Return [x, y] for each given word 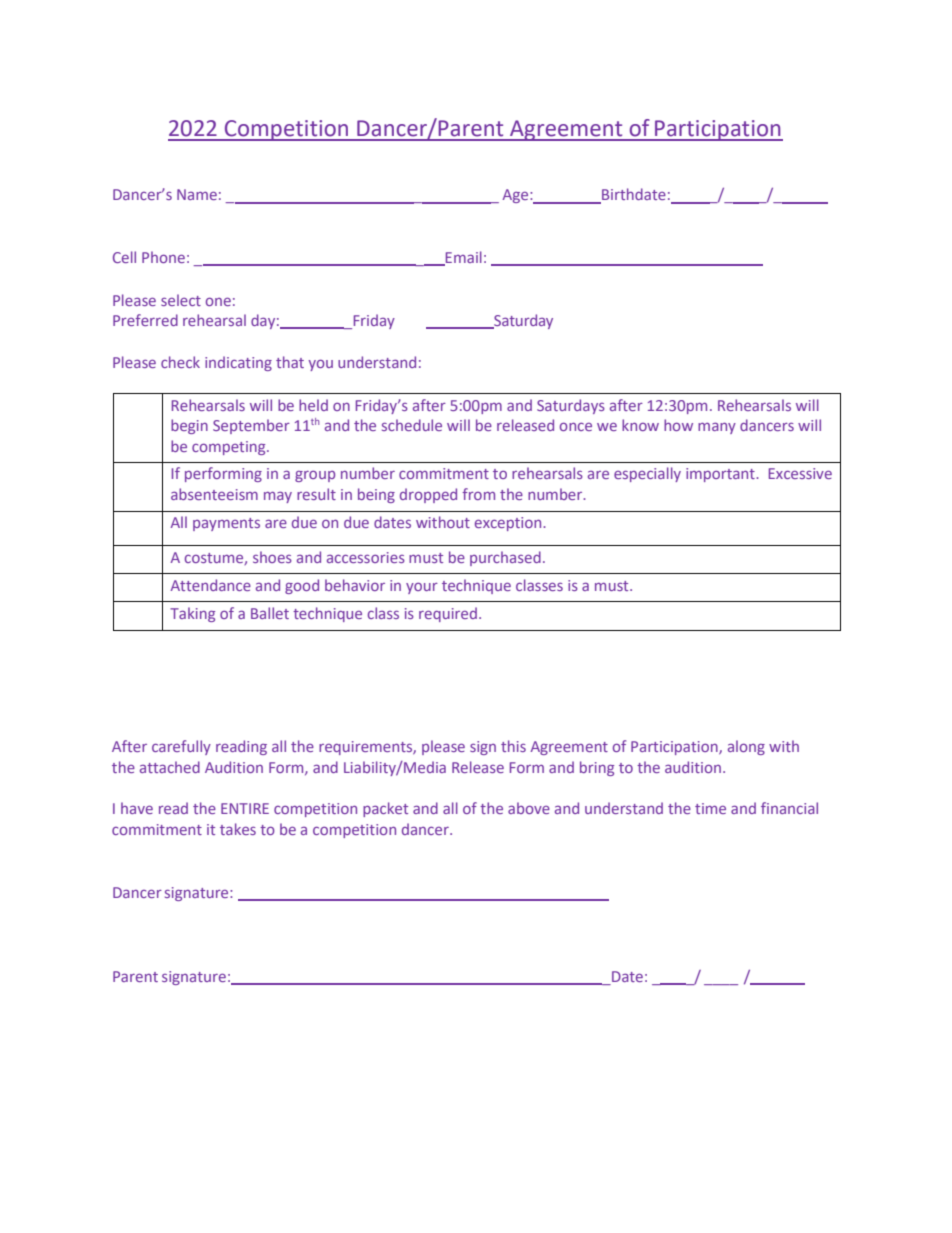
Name [197, 194]
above [529, 808]
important [721, 475]
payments [226, 524]
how [678, 425]
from [478, 494]
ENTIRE [245, 808]
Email [463, 258]
